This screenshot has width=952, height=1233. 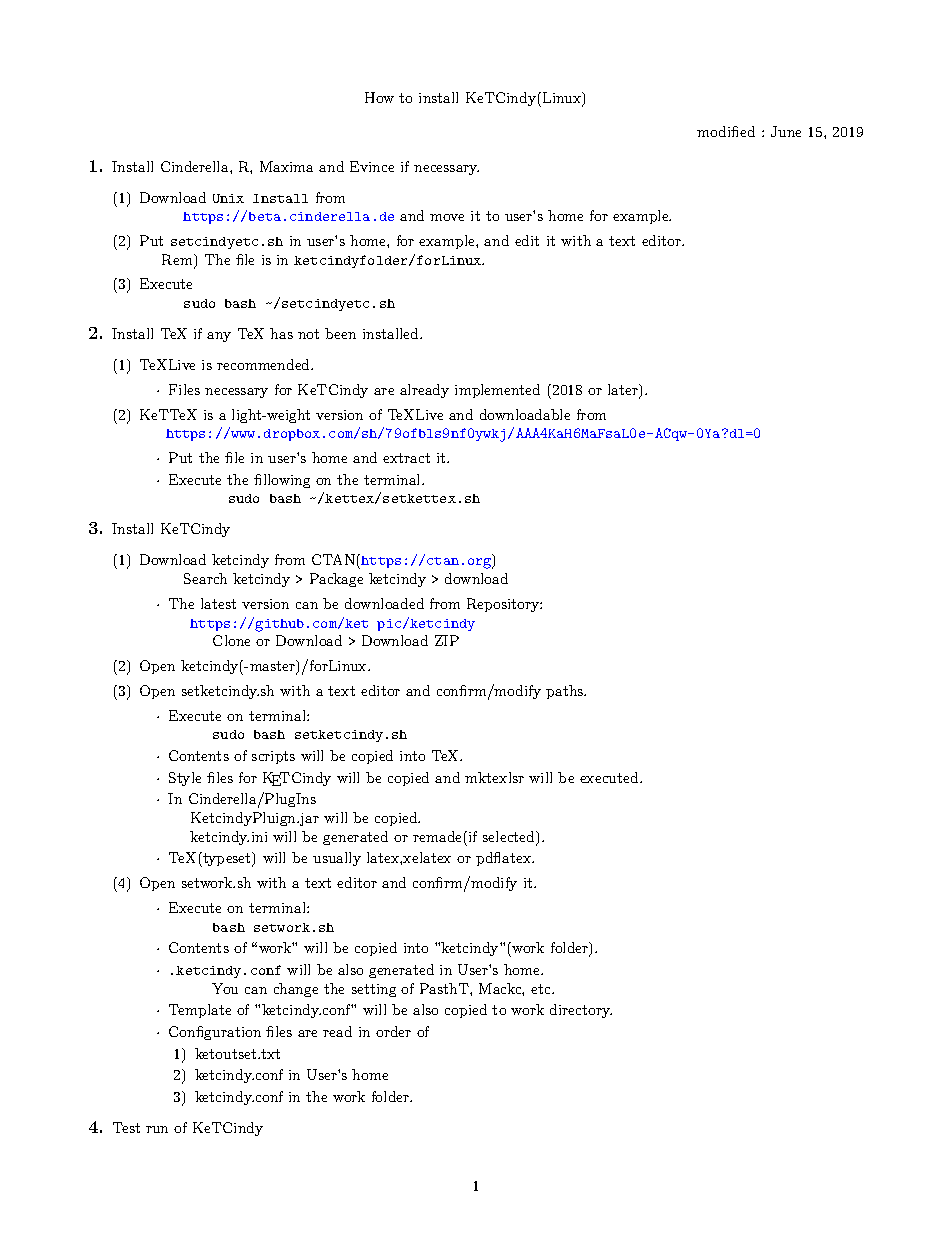 What do you see at coordinates (581, 1011) in the screenshot?
I see `directory` at bounding box center [581, 1011].
